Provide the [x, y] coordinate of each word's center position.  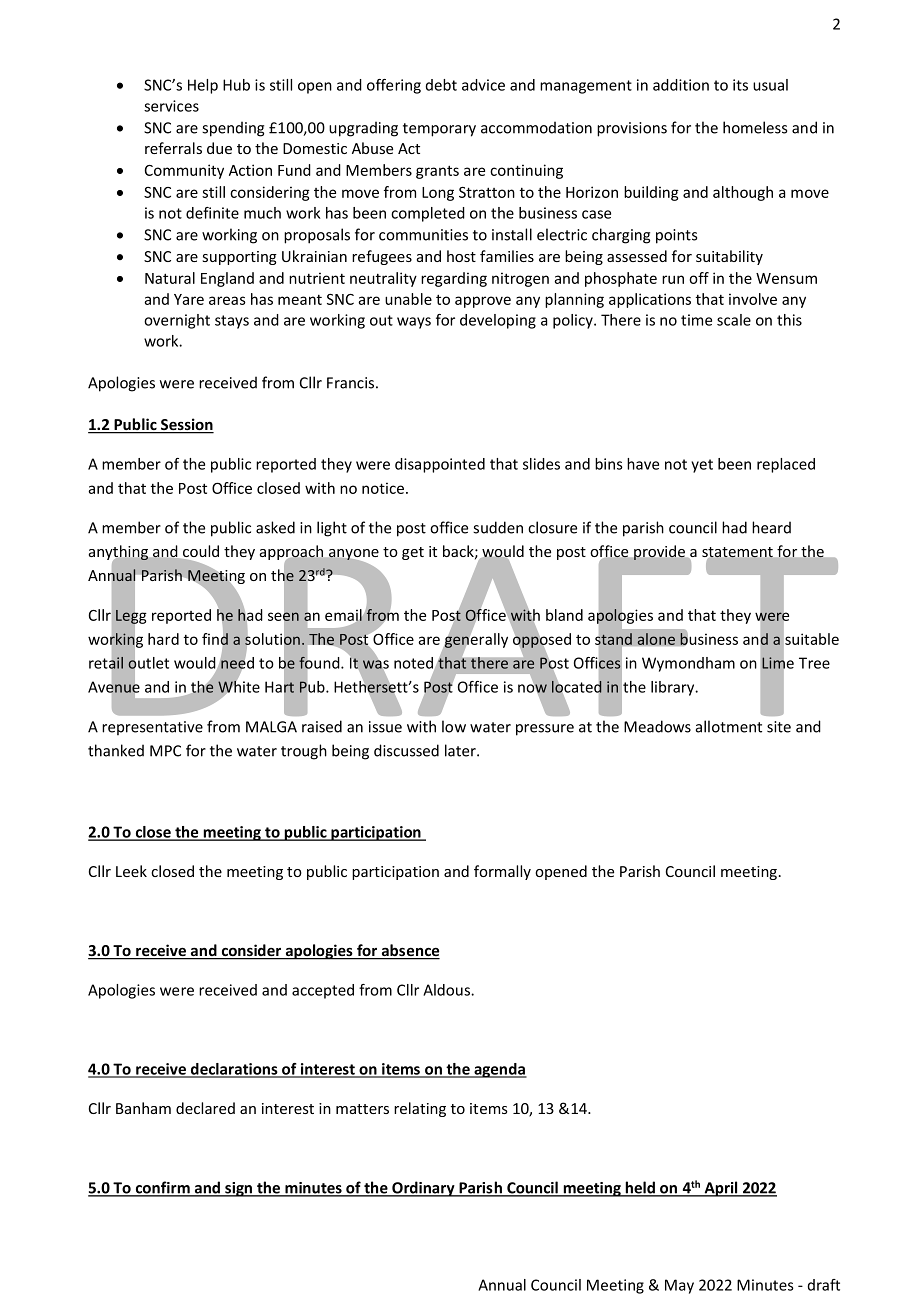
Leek [131, 871]
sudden [498, 527]
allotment [729, 726]
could [200, 552]
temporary [439, 130]
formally [502, 872]
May [679, 1286]
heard [771, 527]
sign [239, 1189]
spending [233, 129]
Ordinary [423, 1189]
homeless [755, 127]
